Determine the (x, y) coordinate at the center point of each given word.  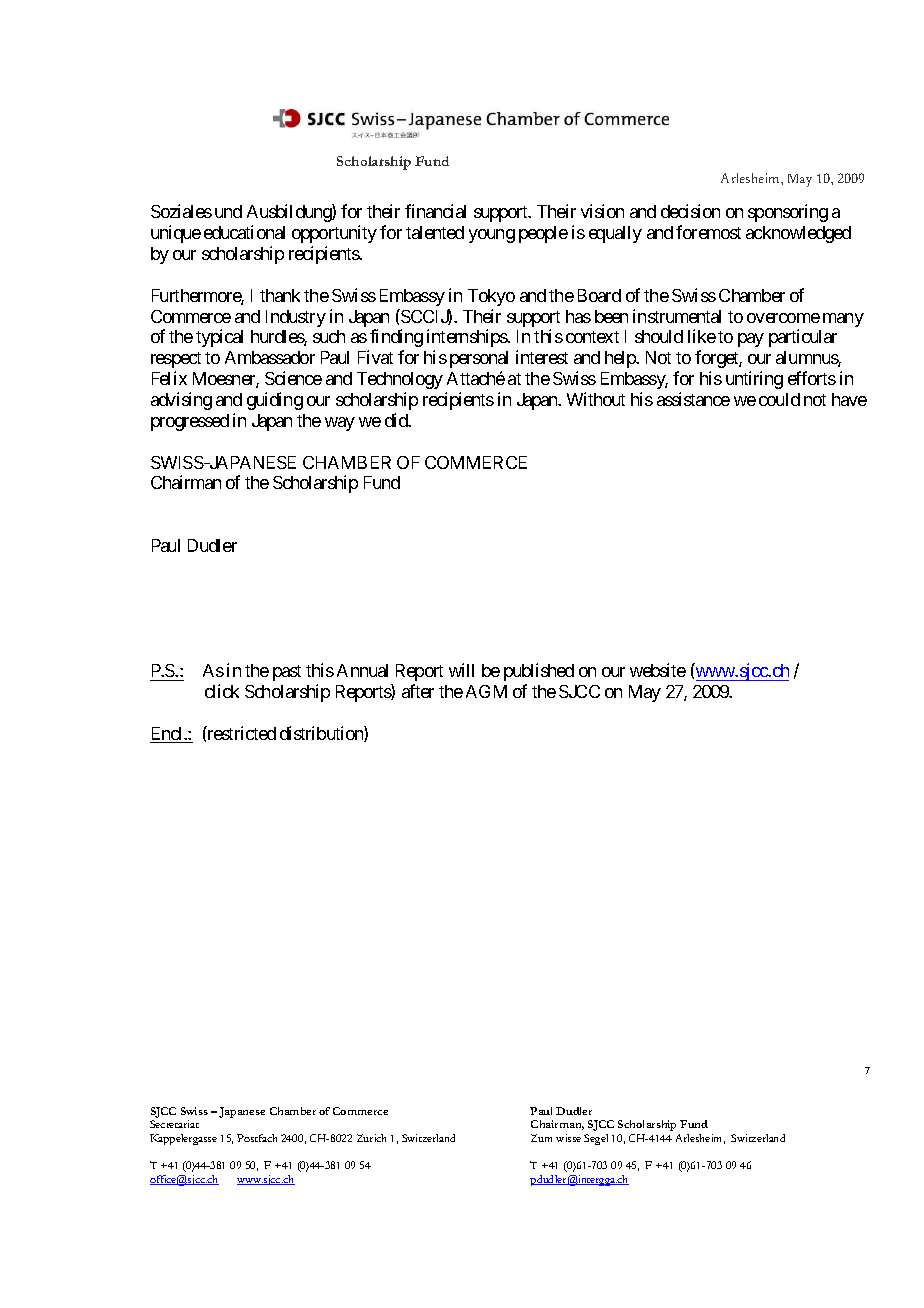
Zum (541, 1138)
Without (596, 399)
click (222, 691)
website (658, 670)
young (492, 236)
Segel (596, 1139)
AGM (486, 691)
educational (244, 232)
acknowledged (798, 234)
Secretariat (174, 1124)
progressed (190, 422)
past (287, 673)
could (779, 399)
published (539, 672)
